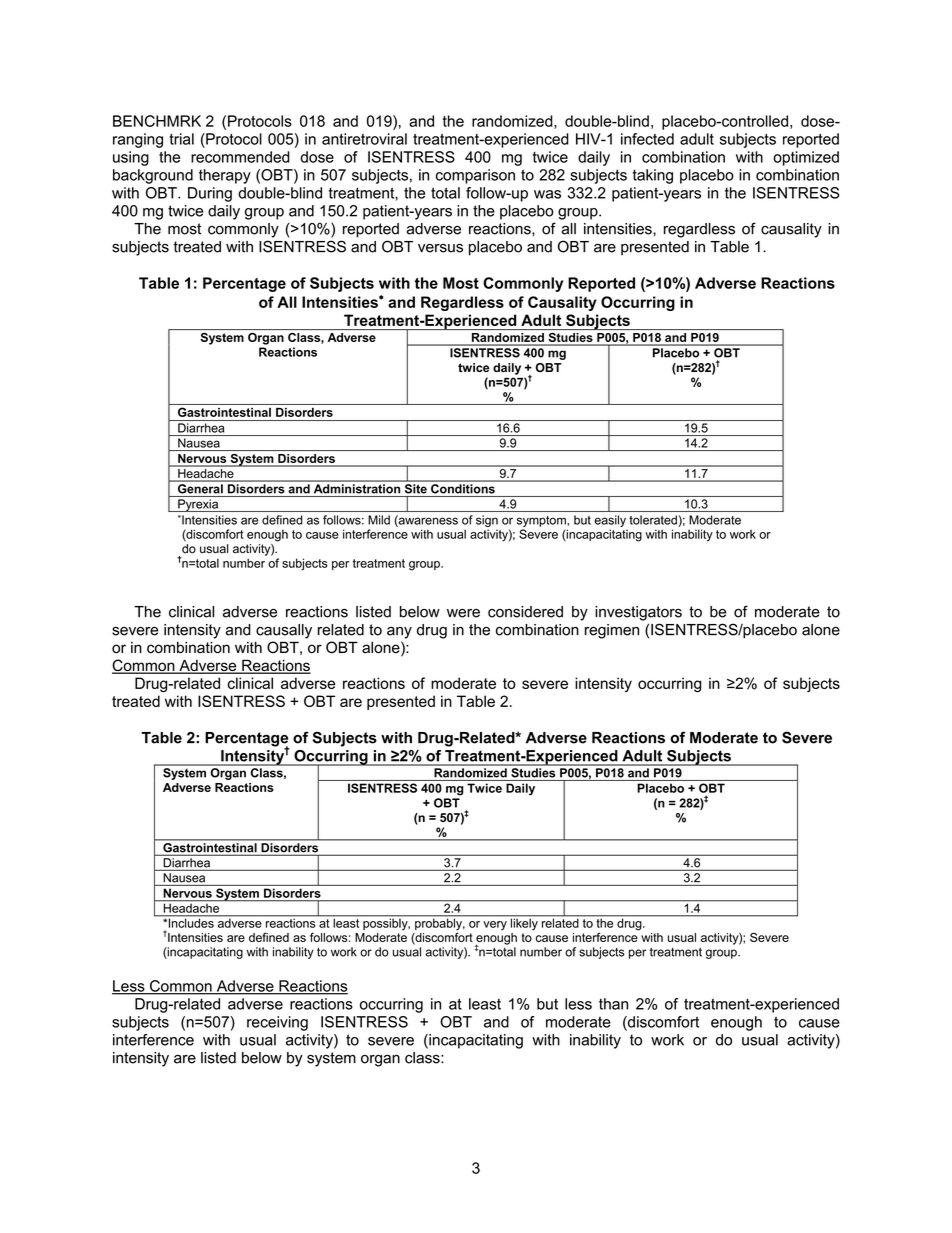 The image size is (952, 1233). What do you see at coordinates (638, 613) in the screenshot?
I see `investigators` at bounding box center [638, 613].
